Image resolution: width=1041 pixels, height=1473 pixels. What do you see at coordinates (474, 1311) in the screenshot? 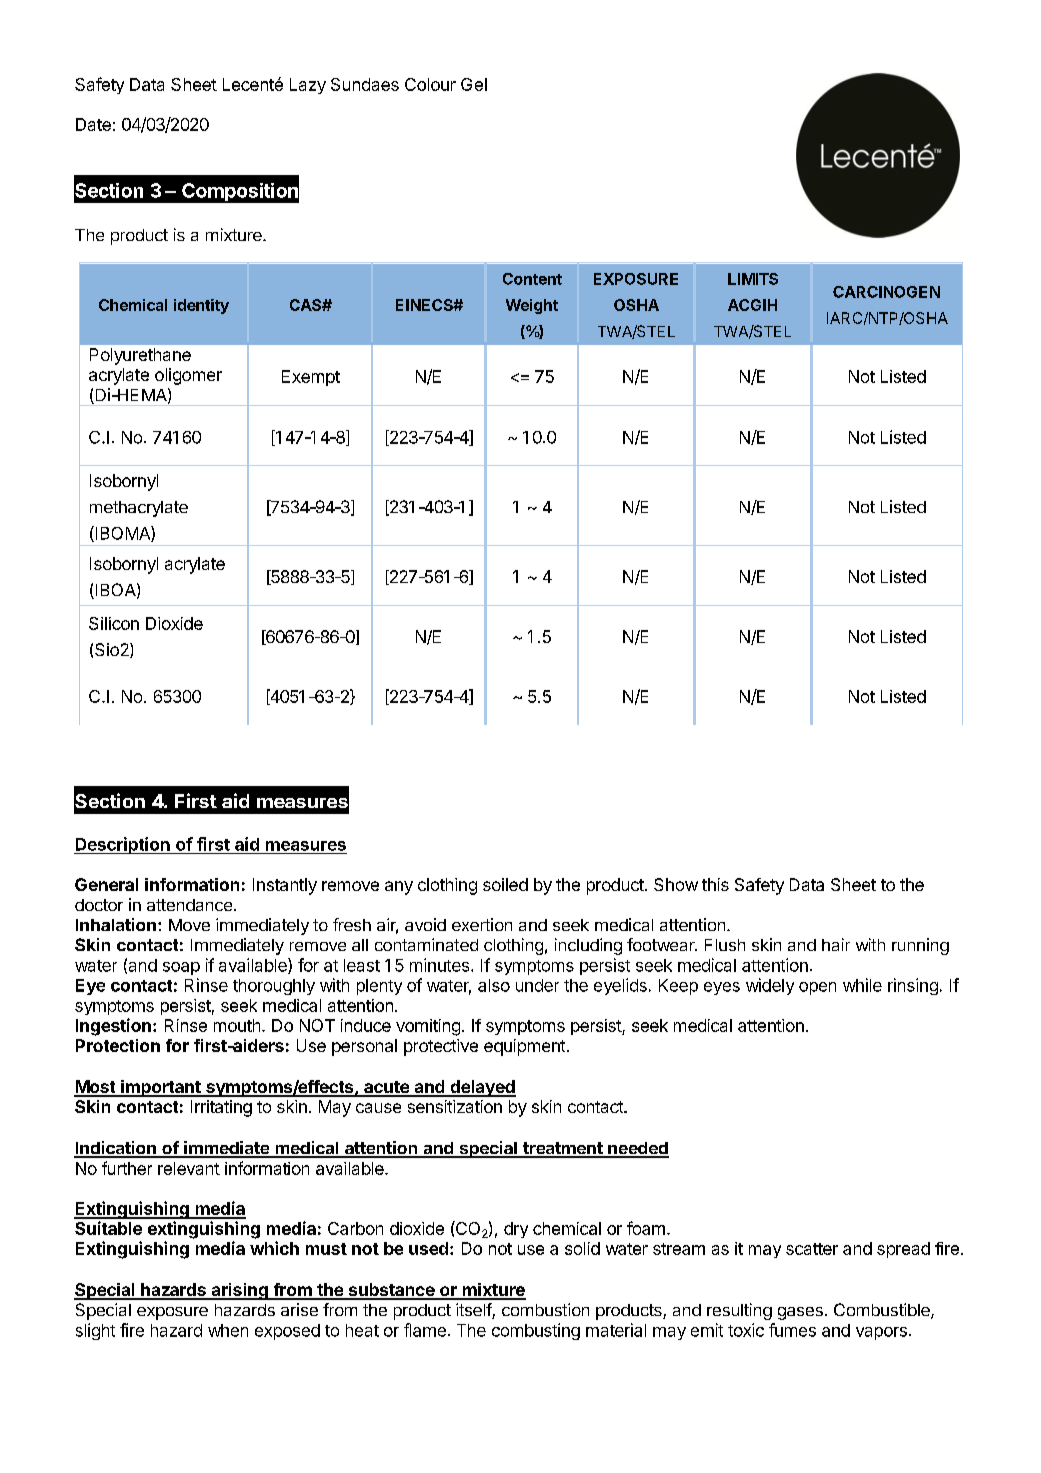
I see `itself` at bounding box center [474, 1311].
